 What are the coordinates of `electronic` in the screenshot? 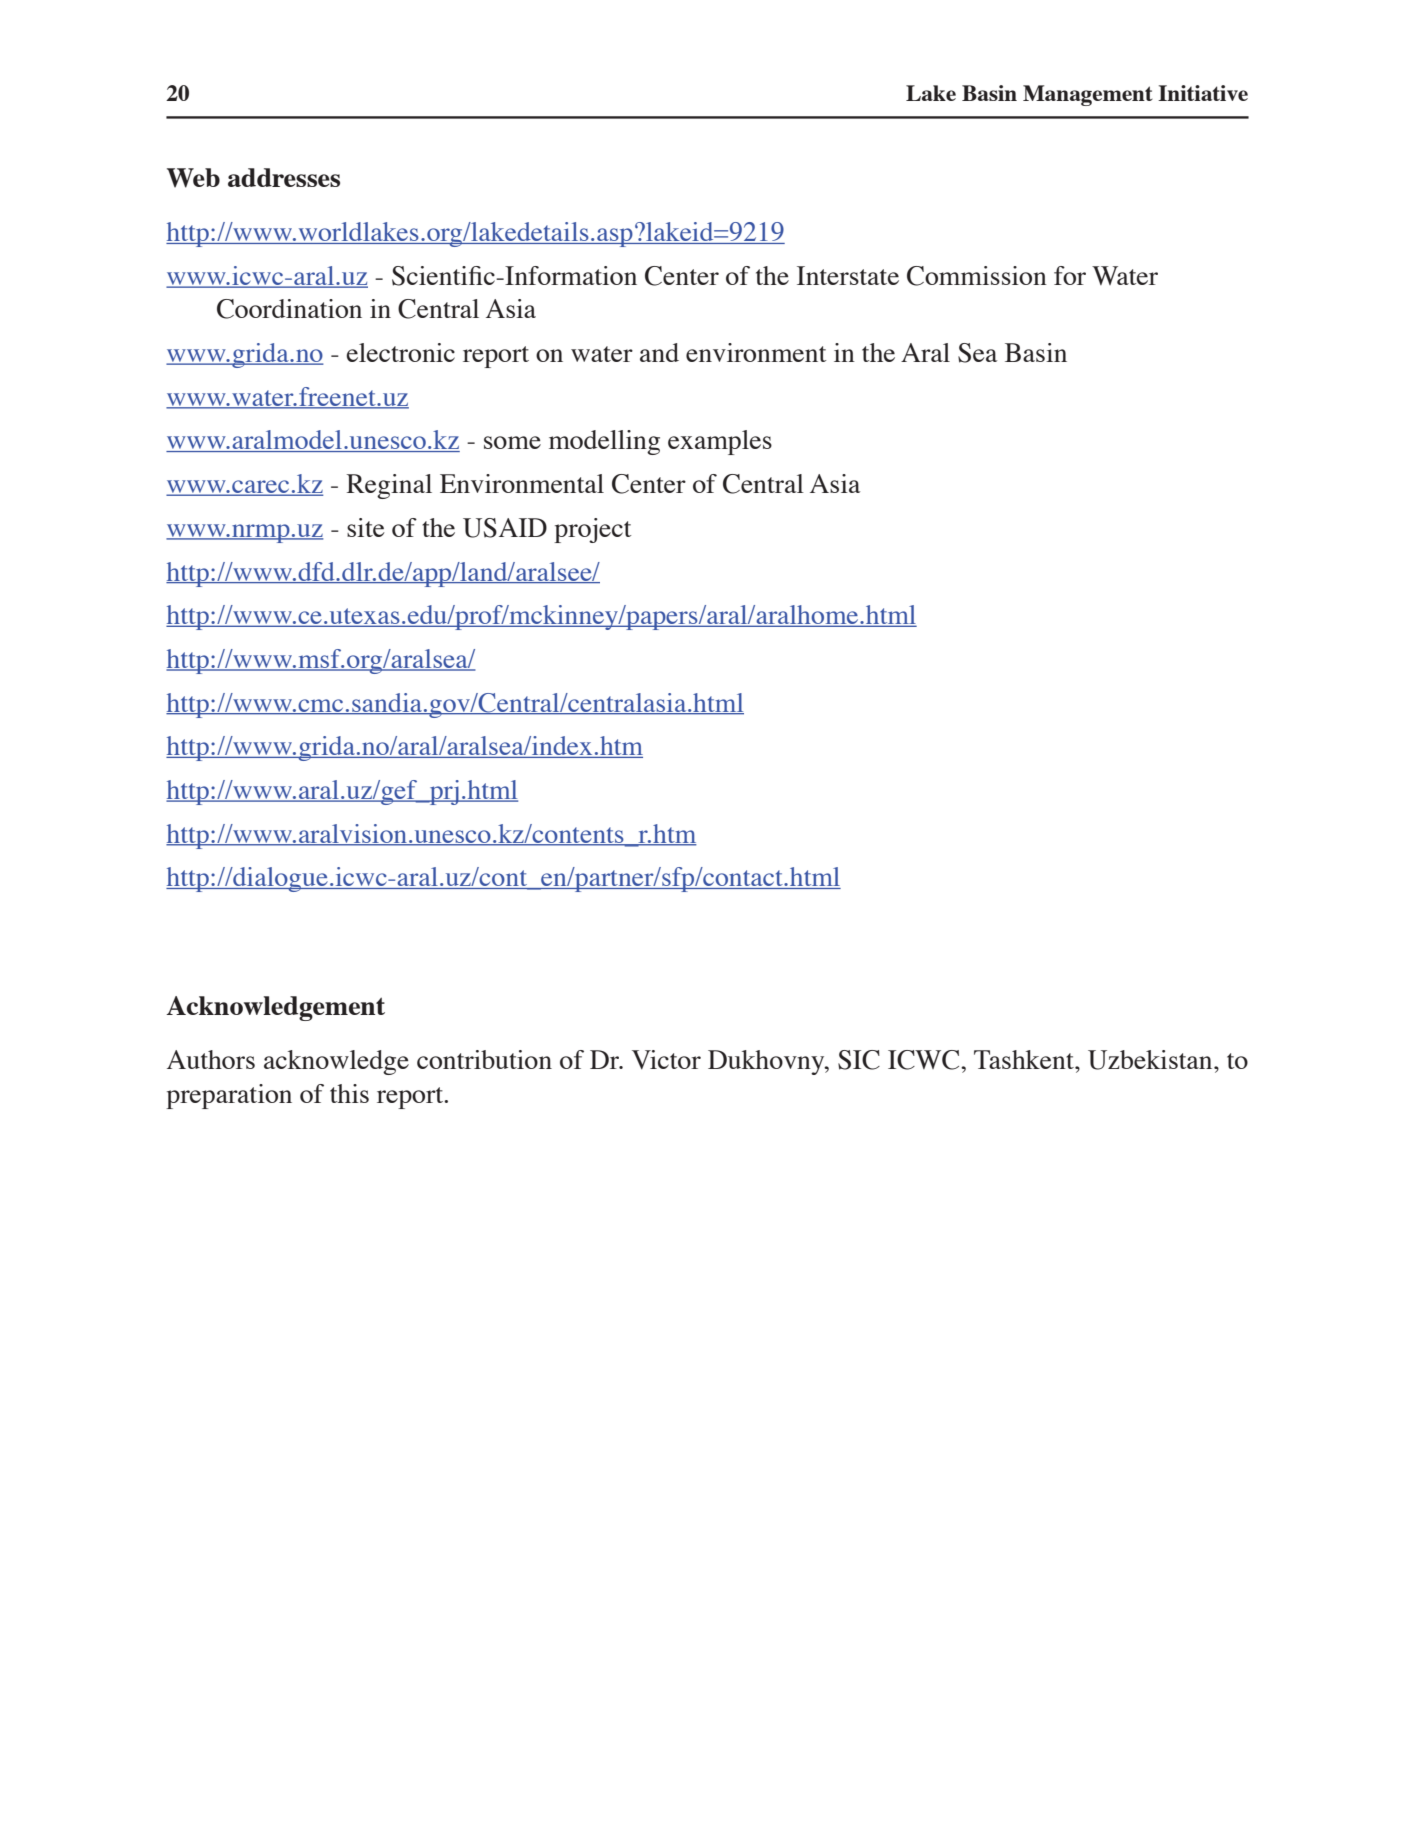 It's located at (400, 352).
